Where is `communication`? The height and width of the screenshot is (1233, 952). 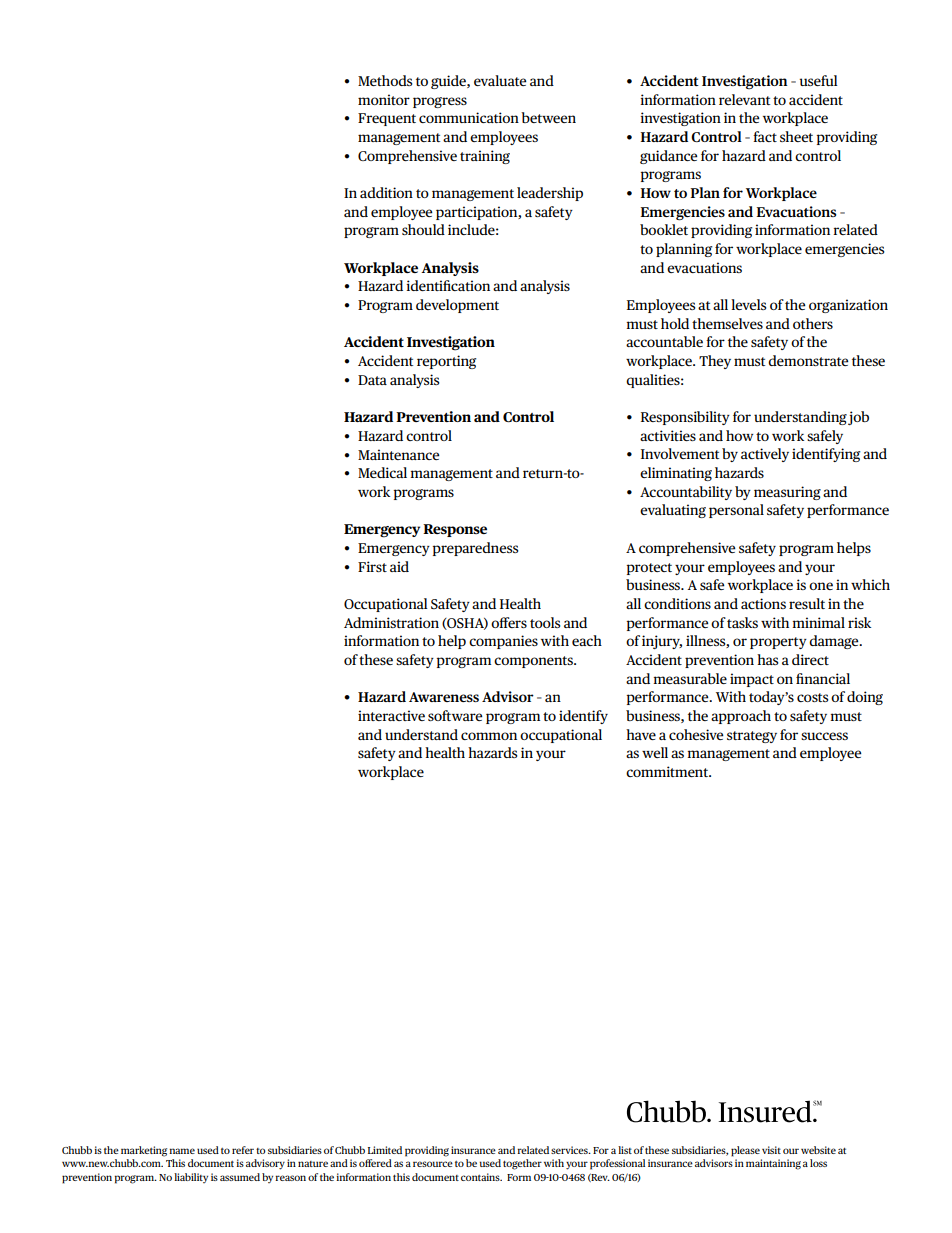
communication is located at coordinates (469, 117).
